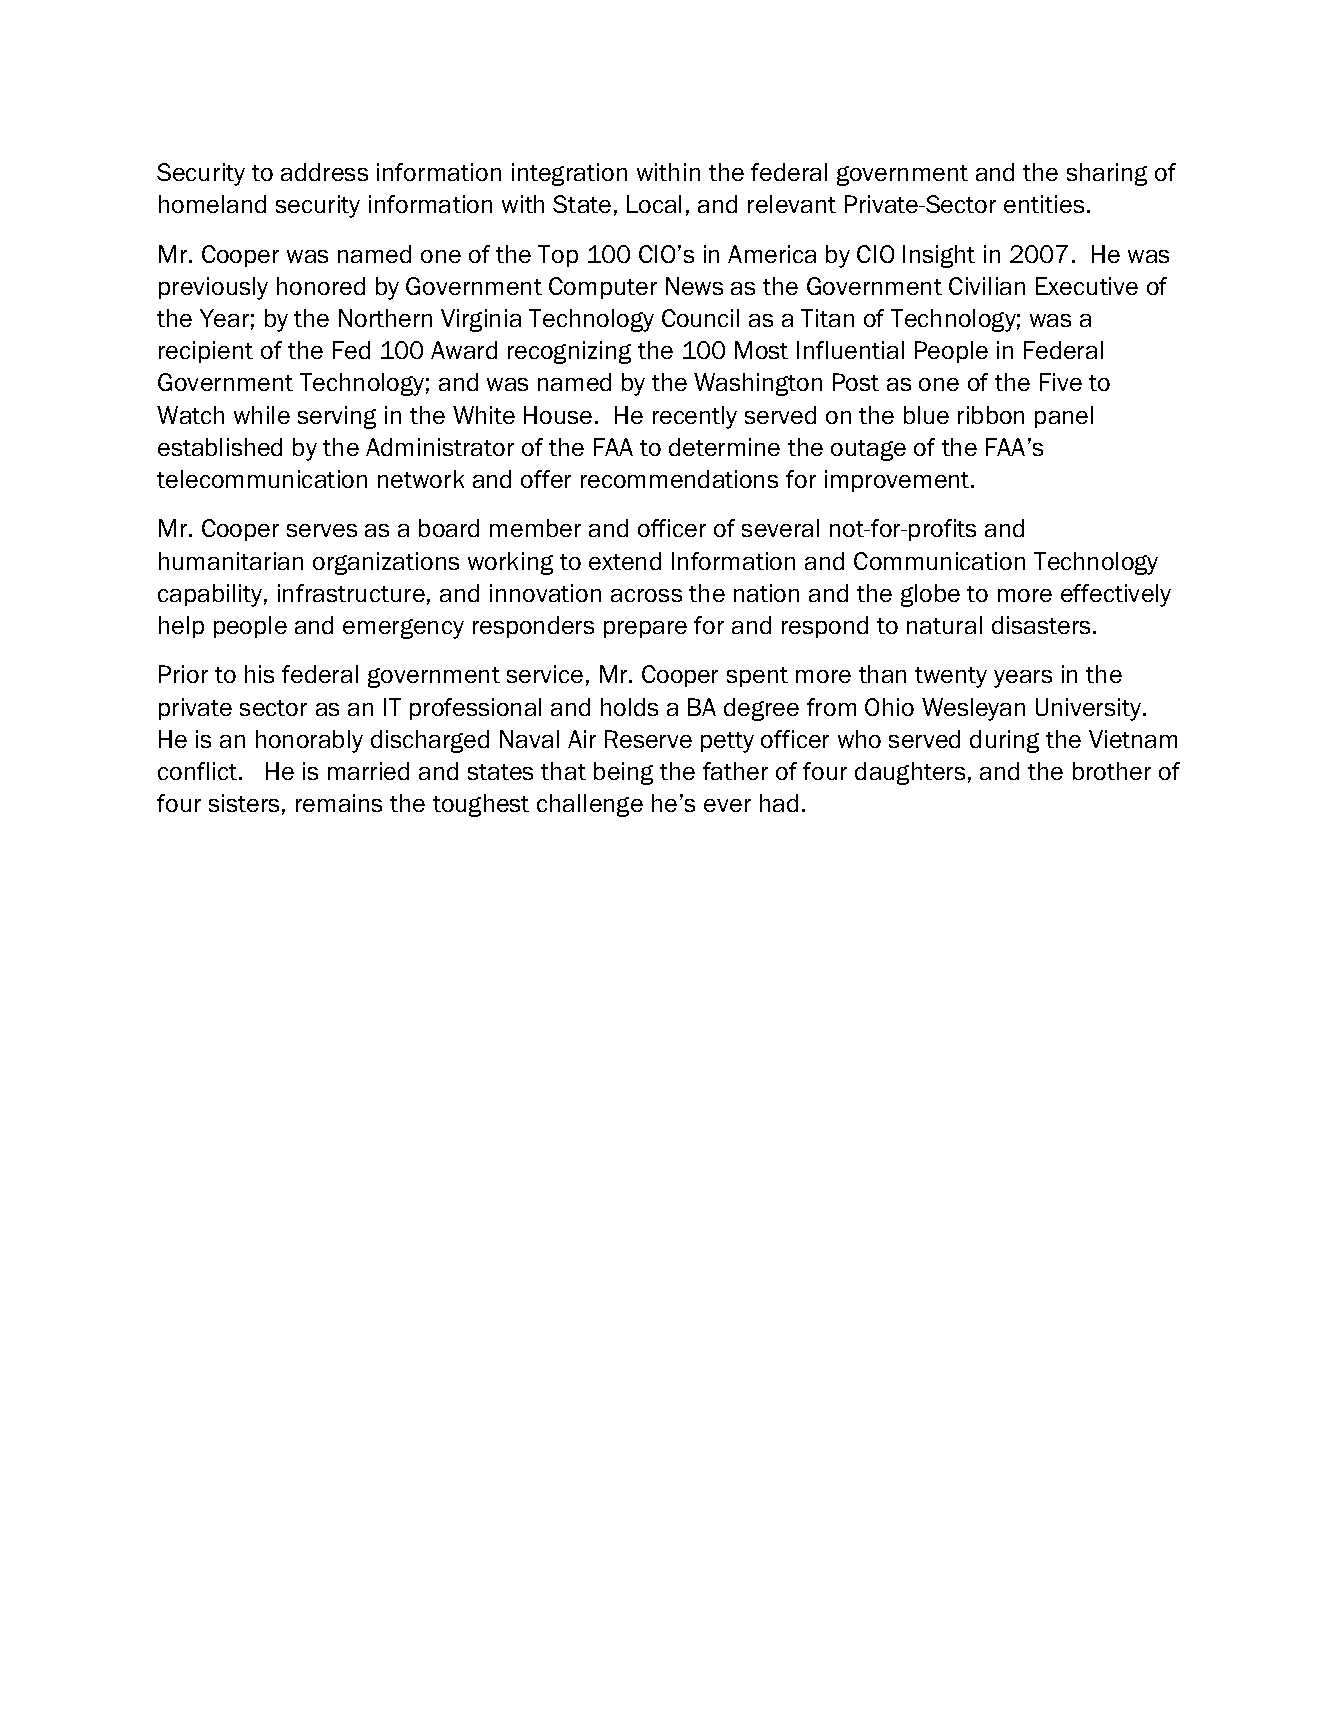  I want to click on improvement, so click(898, 481).
